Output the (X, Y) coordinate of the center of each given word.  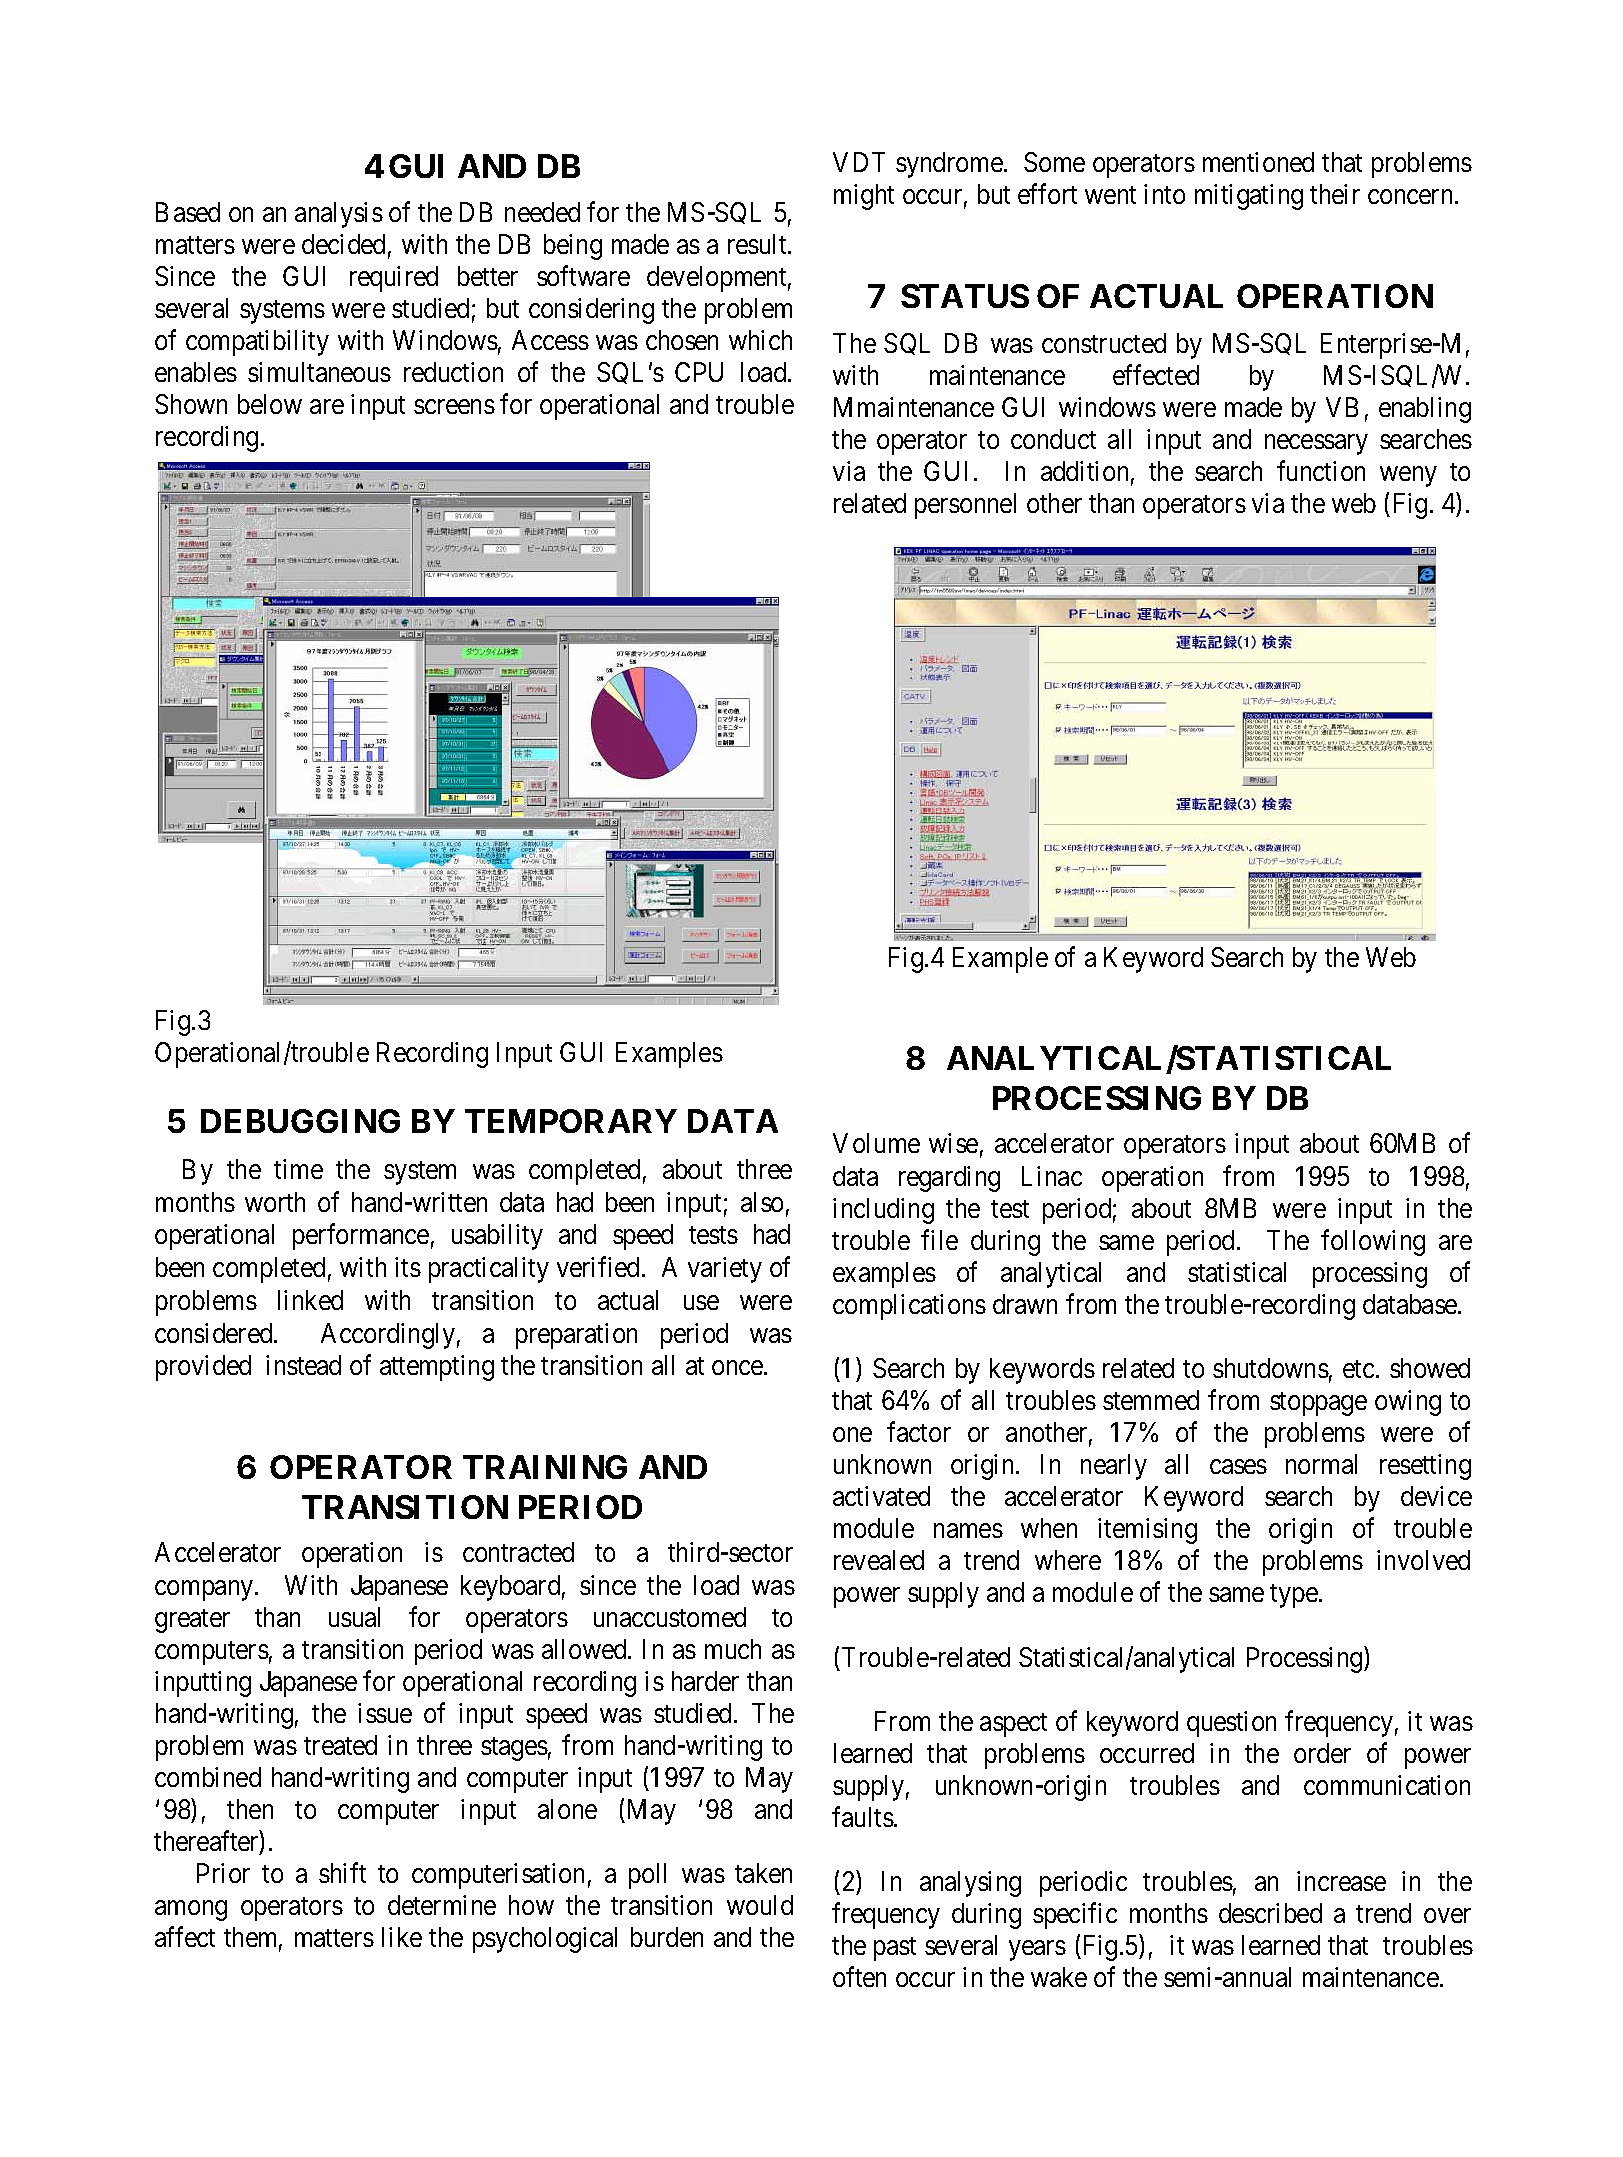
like (402, 1937)
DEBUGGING (300, 1121)
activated (881, 1496)
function (1321, 471)
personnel (965, 506)
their (1335, 194)
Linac (1052, 1176)
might (864, 197)
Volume (876, 1143)
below (270, 404)
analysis (339, 215)
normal (1321, 1464)
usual (354, 1617)
